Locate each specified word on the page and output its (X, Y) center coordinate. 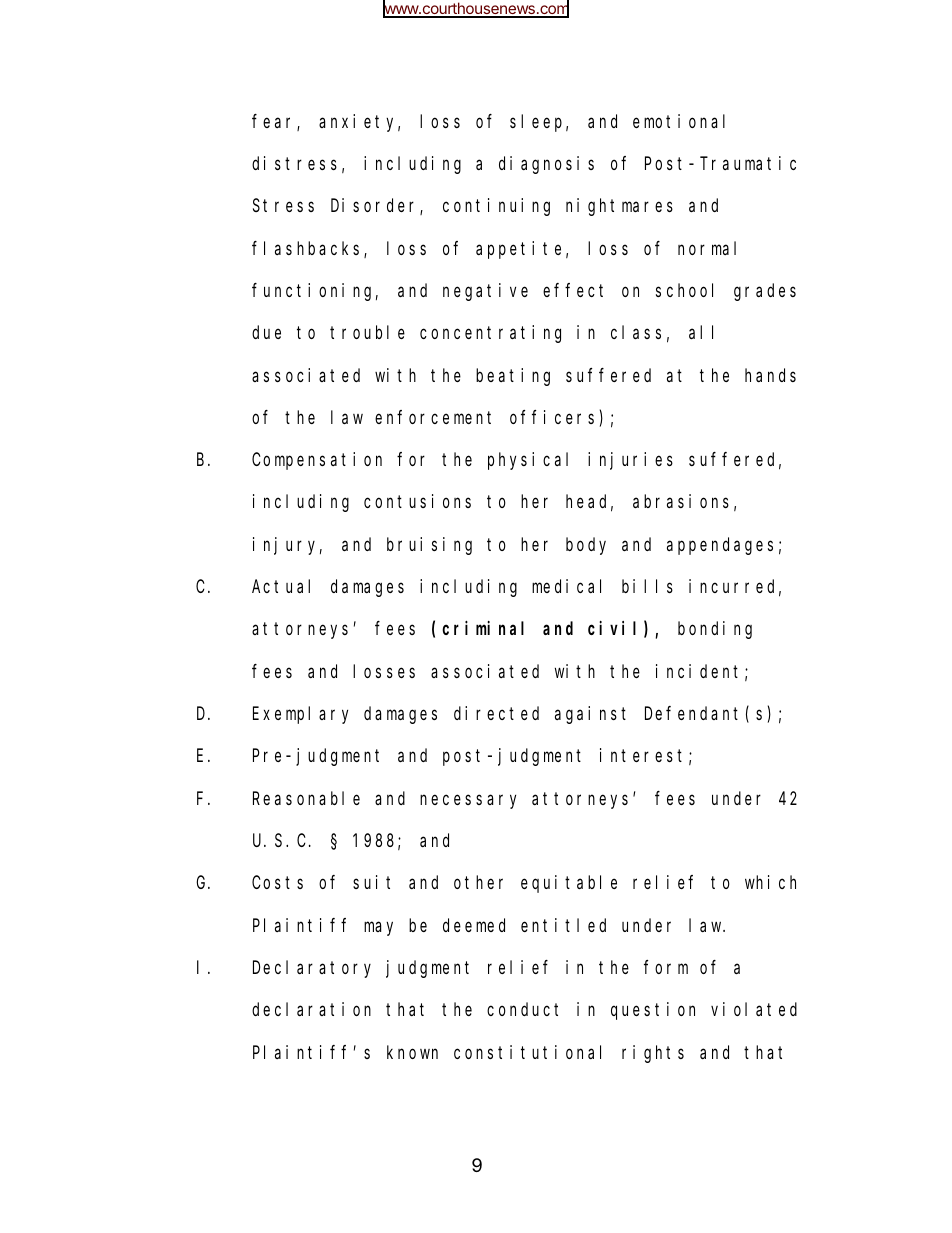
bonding (715, 630)
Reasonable (306, 798)
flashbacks (308, 249)
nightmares (619, 207)
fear (275, 122)
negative (485, 292)
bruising (429, 546)
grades (765, 292)
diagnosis (546, 165)
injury (287, 546)
